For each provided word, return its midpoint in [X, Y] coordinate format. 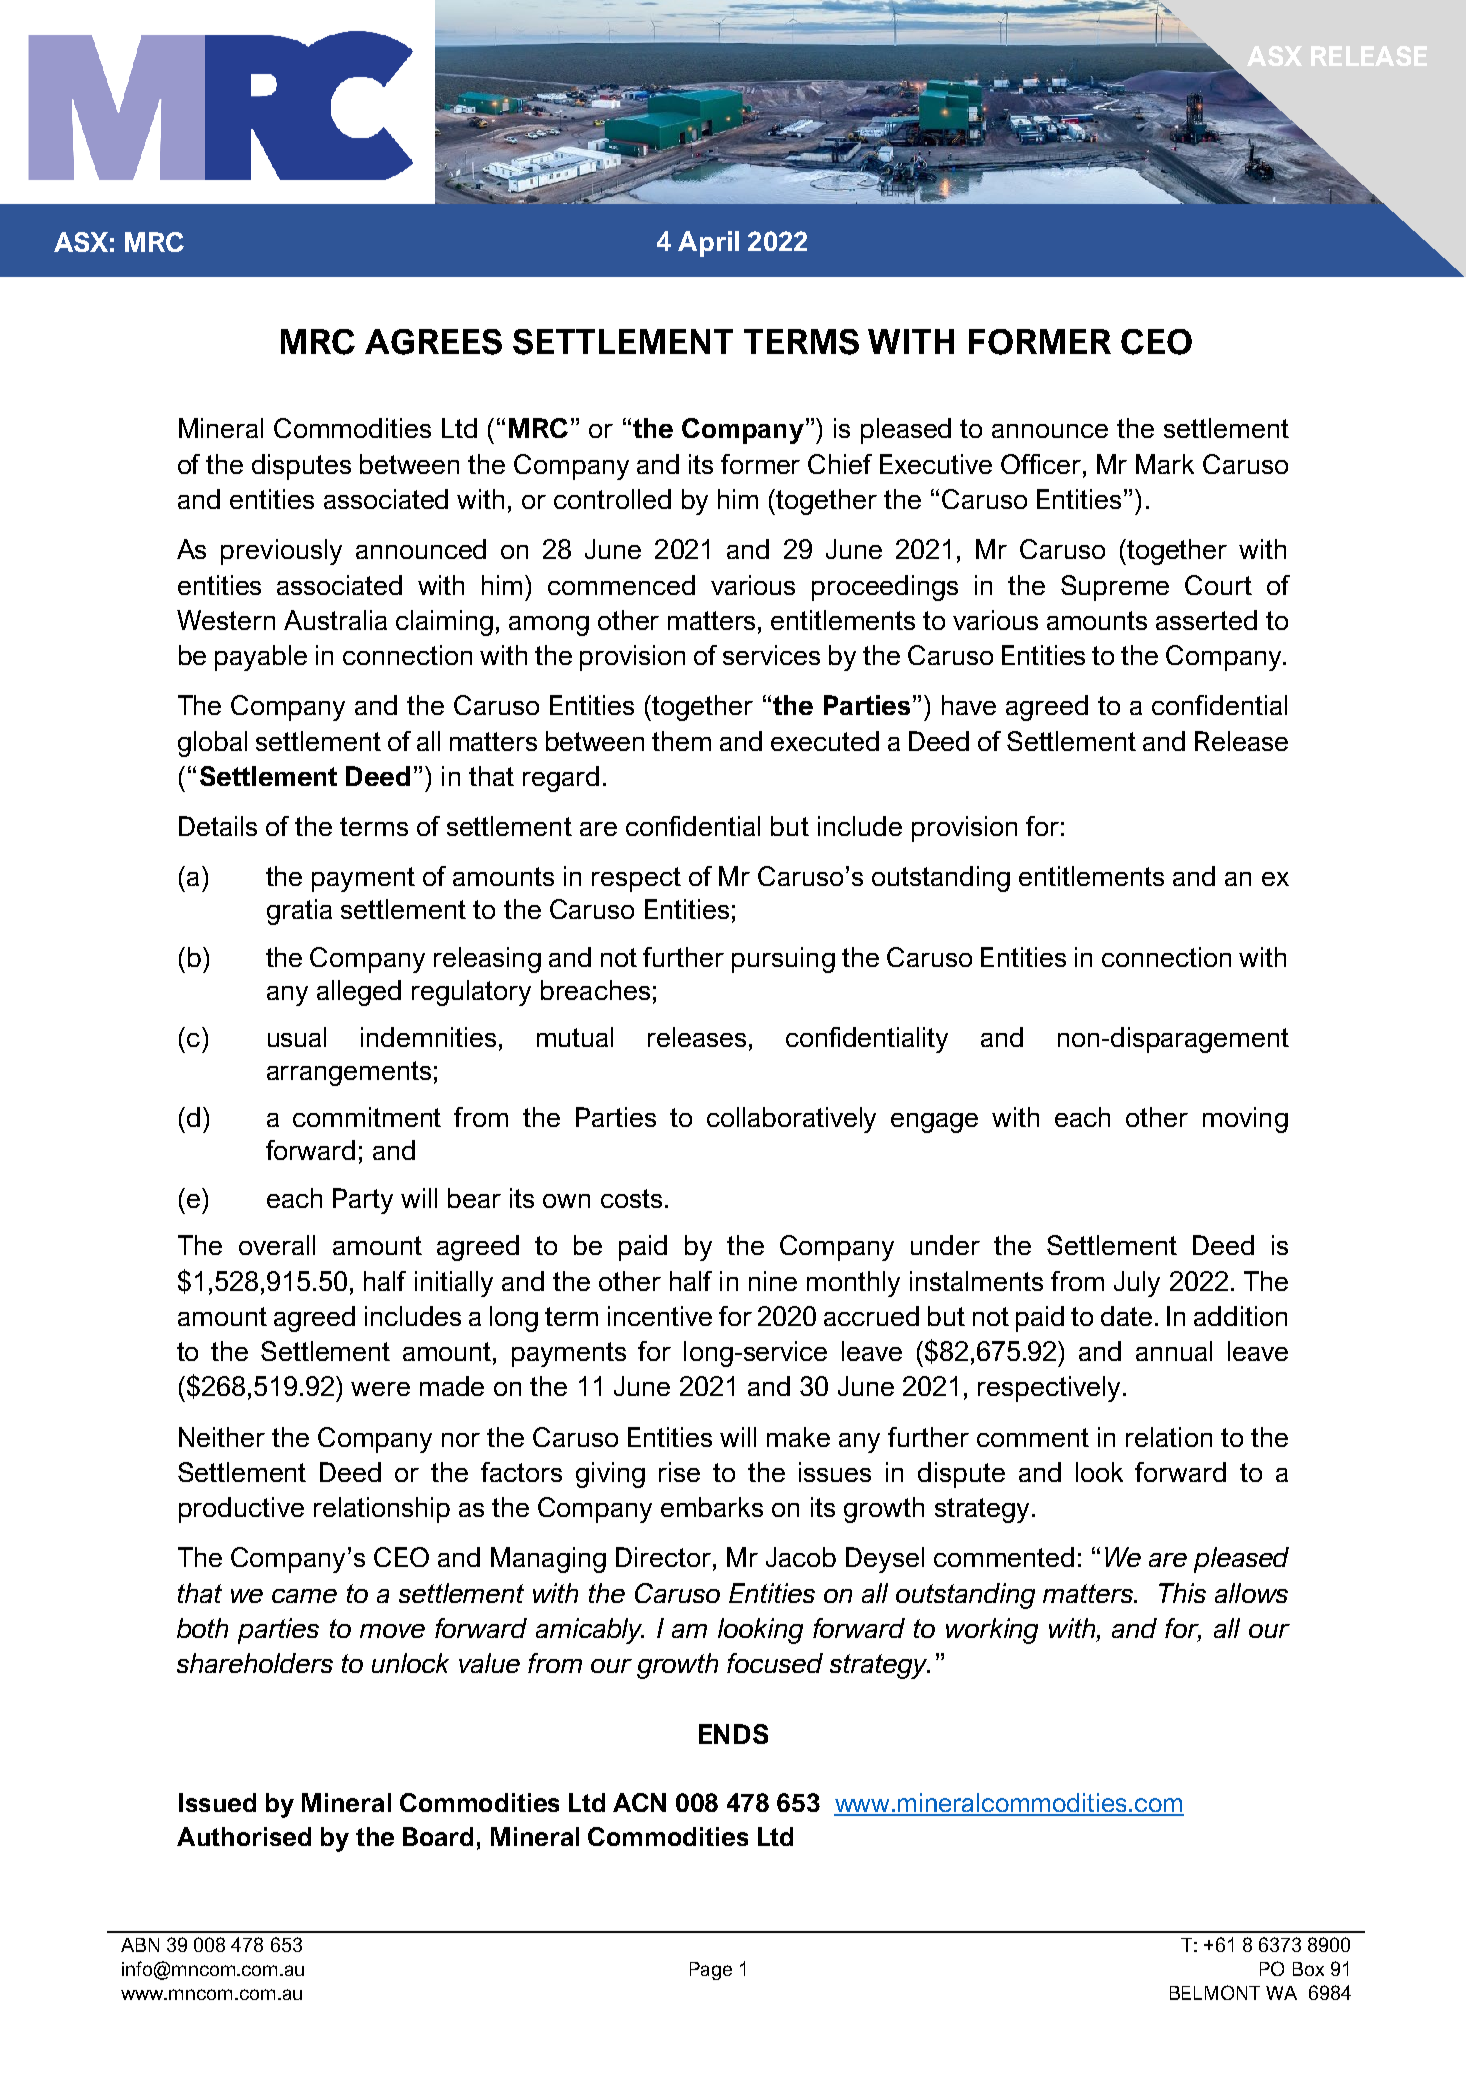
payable [261, 658]
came [304, 1596]
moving [1245, 1120]
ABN [140, 1945]
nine [773, 1281]
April [708, 244]
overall [277, 1245]
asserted [1206, 620]
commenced [621, 585]
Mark [1165, 464]
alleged [359, 993]
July [1137, 1284]
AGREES [433, 342]
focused [775, 1663]
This [1182, 1593]
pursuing [783, 960]
